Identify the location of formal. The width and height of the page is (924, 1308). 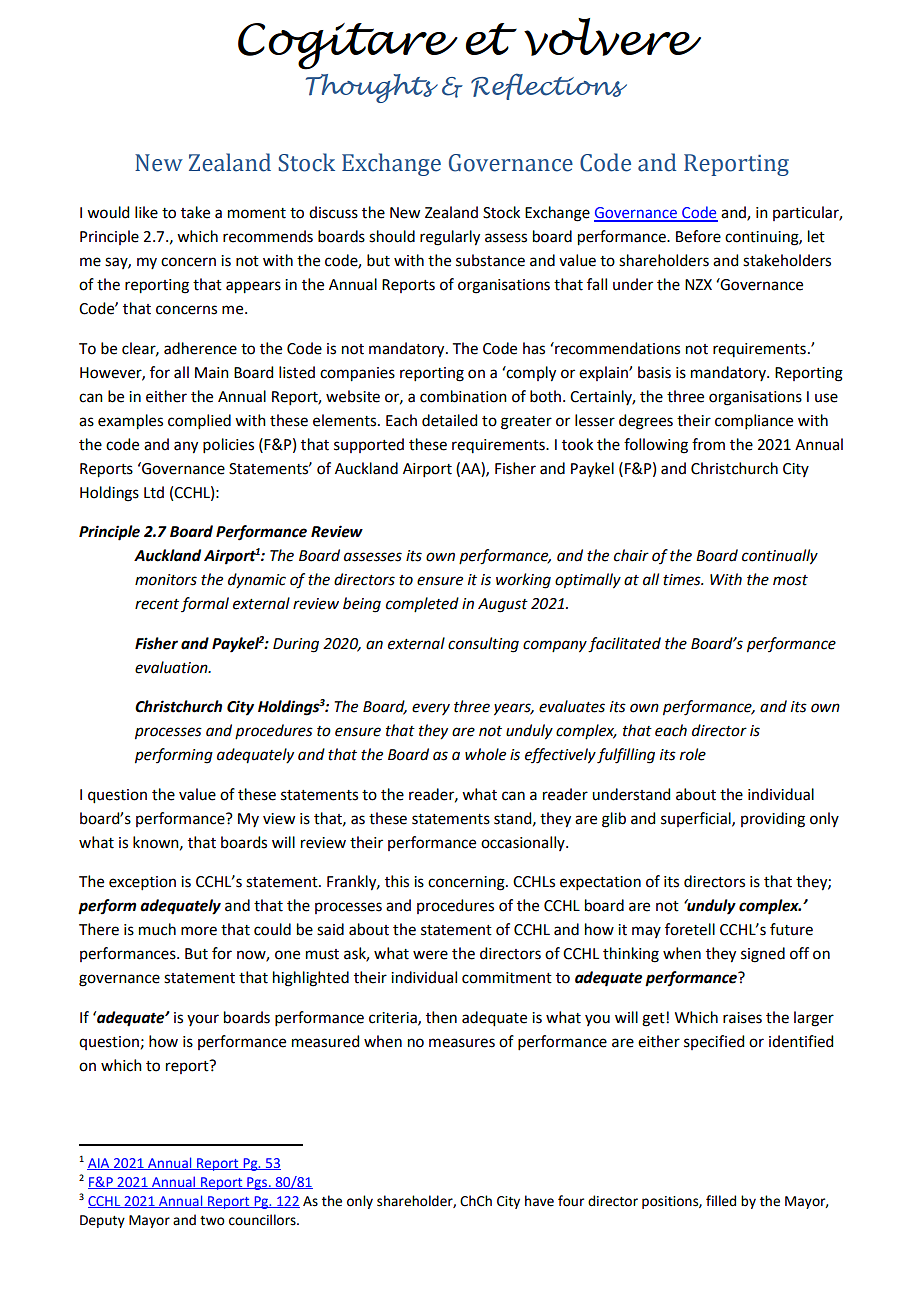
(205, 604).
